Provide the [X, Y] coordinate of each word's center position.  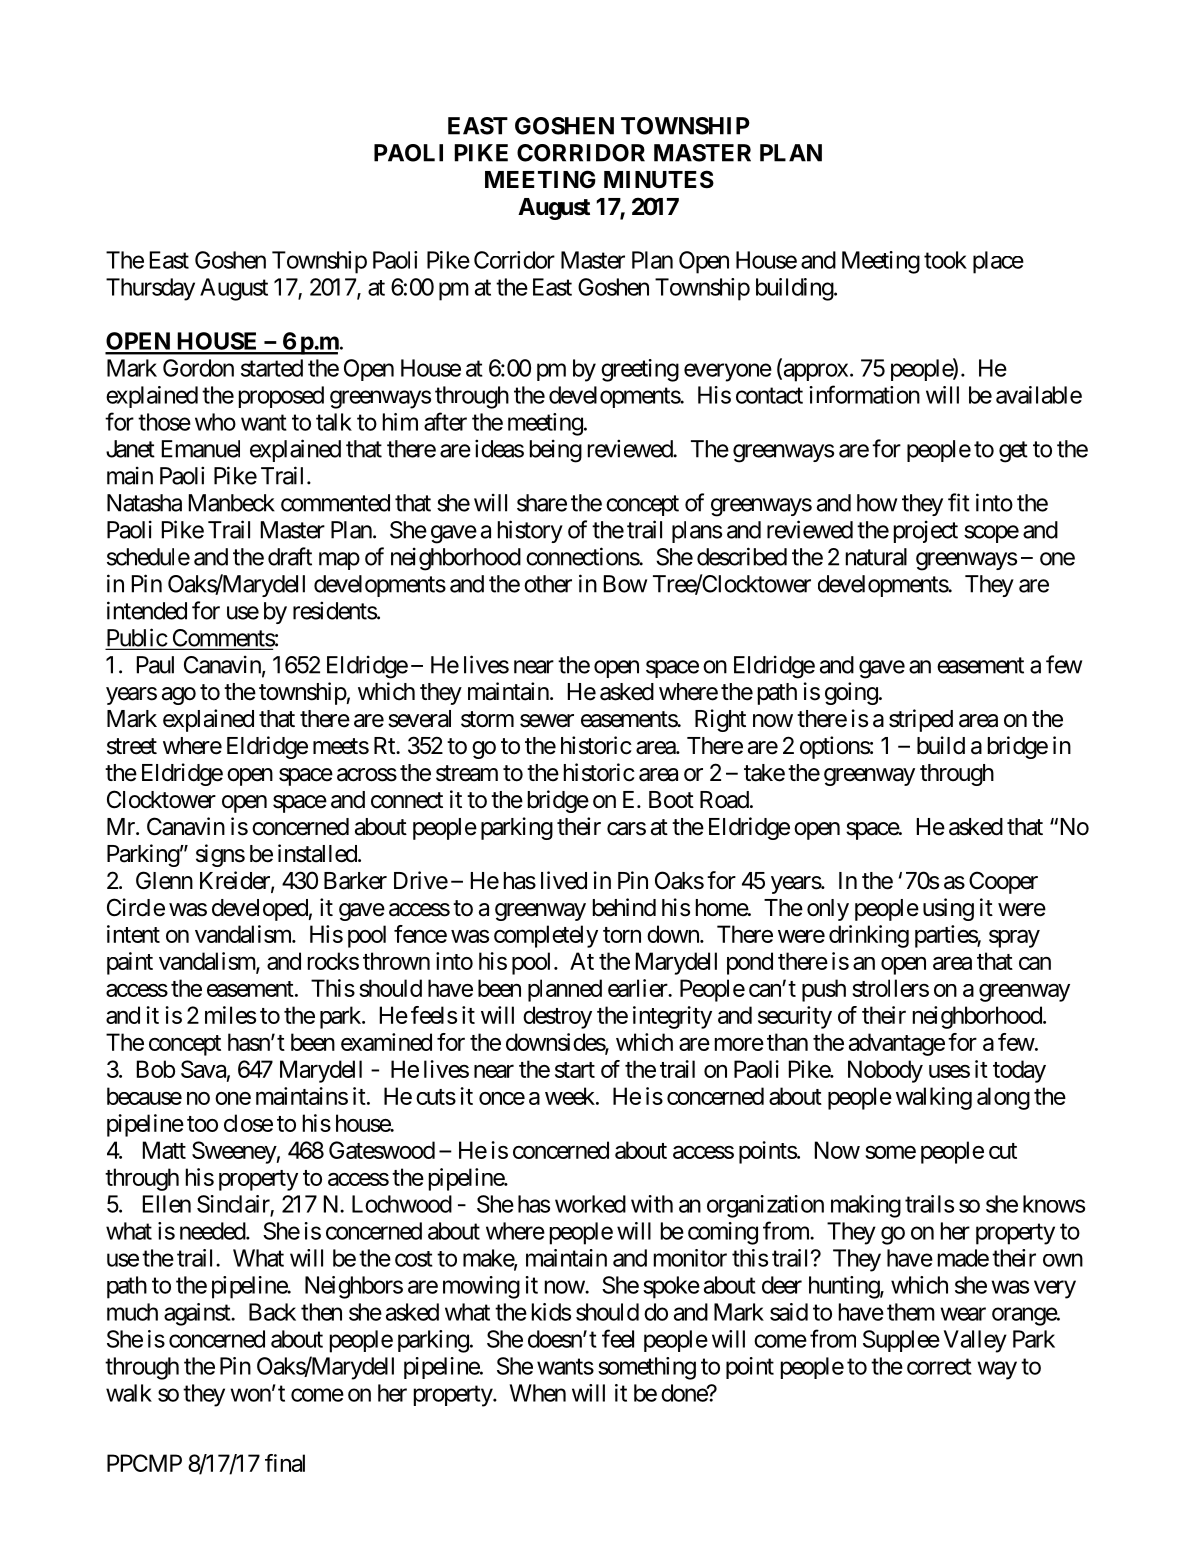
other [548, 584]
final [285, 1463]
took [945, 260]
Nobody [885, 1071]
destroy [557, 1017]
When [538, 1393]
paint [130, 963]
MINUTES [659, 179]
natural [876, 557]
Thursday [150, 289]
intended [147, 610]
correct [939, 1366]
